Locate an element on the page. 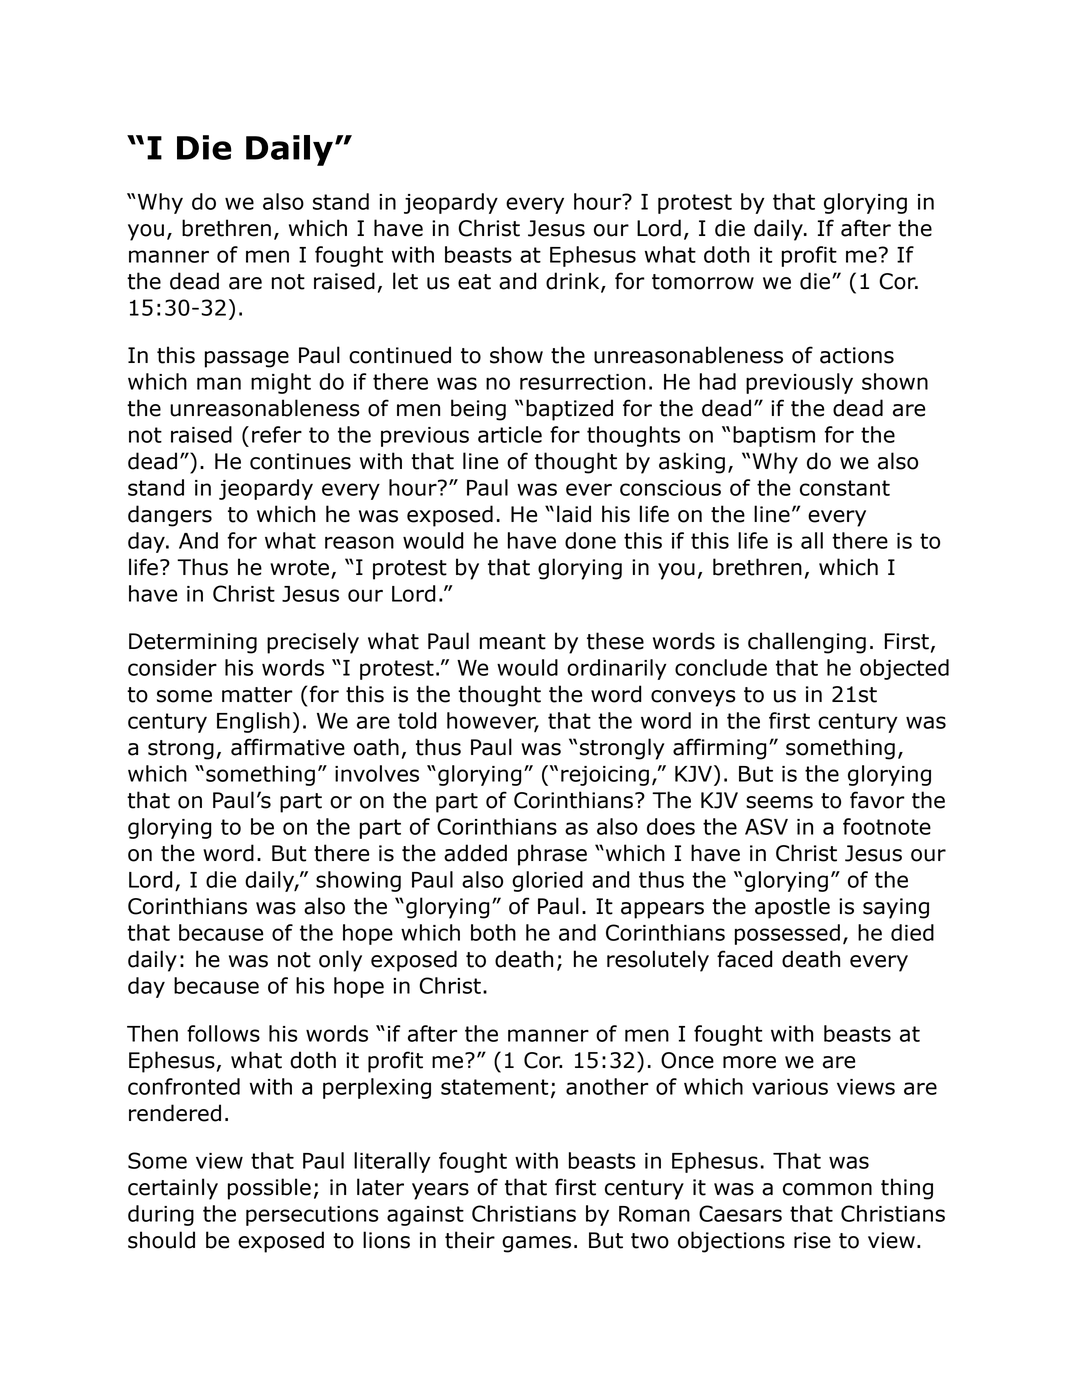  affirmative is located at coordinates (288, 747).
